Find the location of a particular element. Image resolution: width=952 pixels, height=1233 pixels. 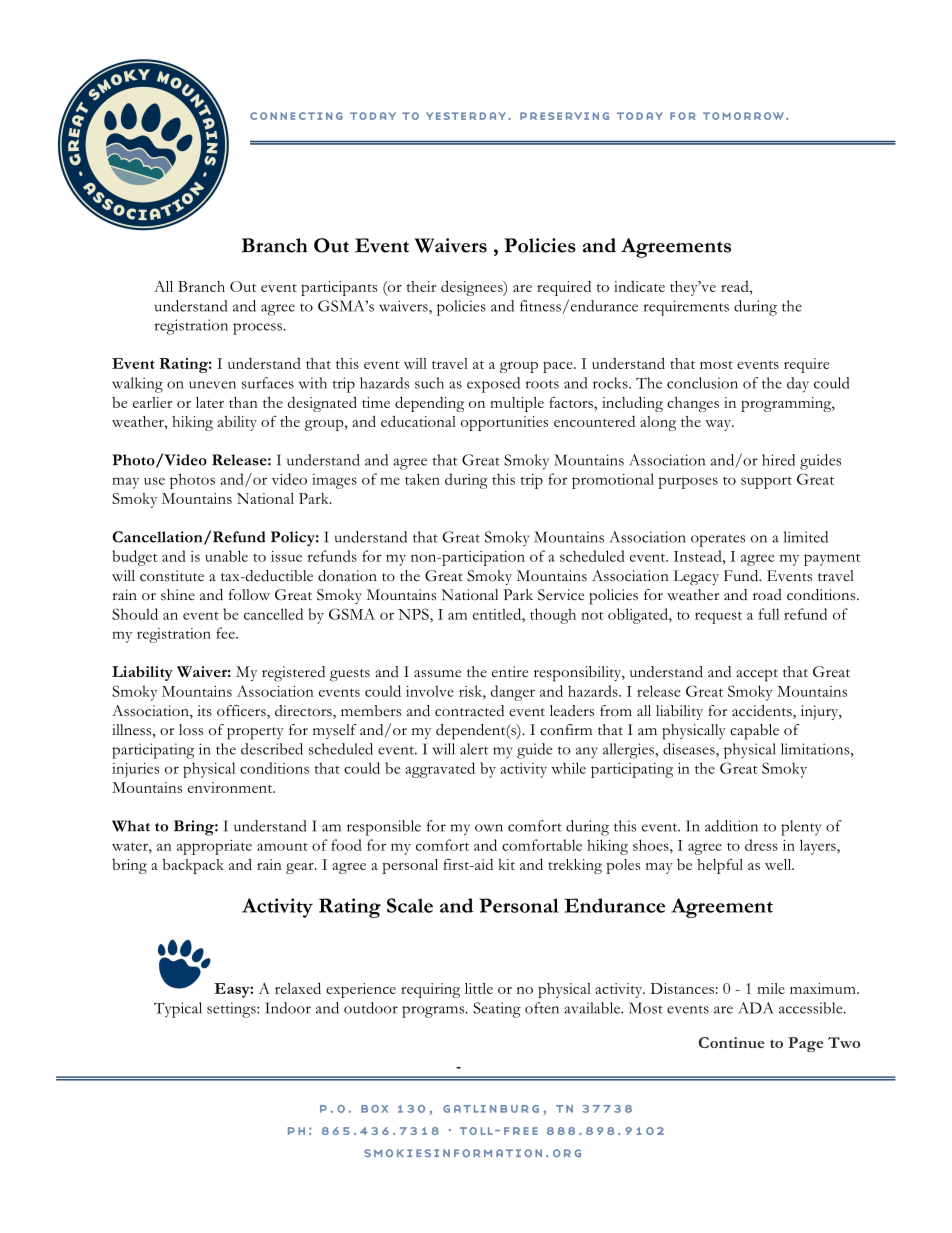

Service is located at coordinates (561, 595).
